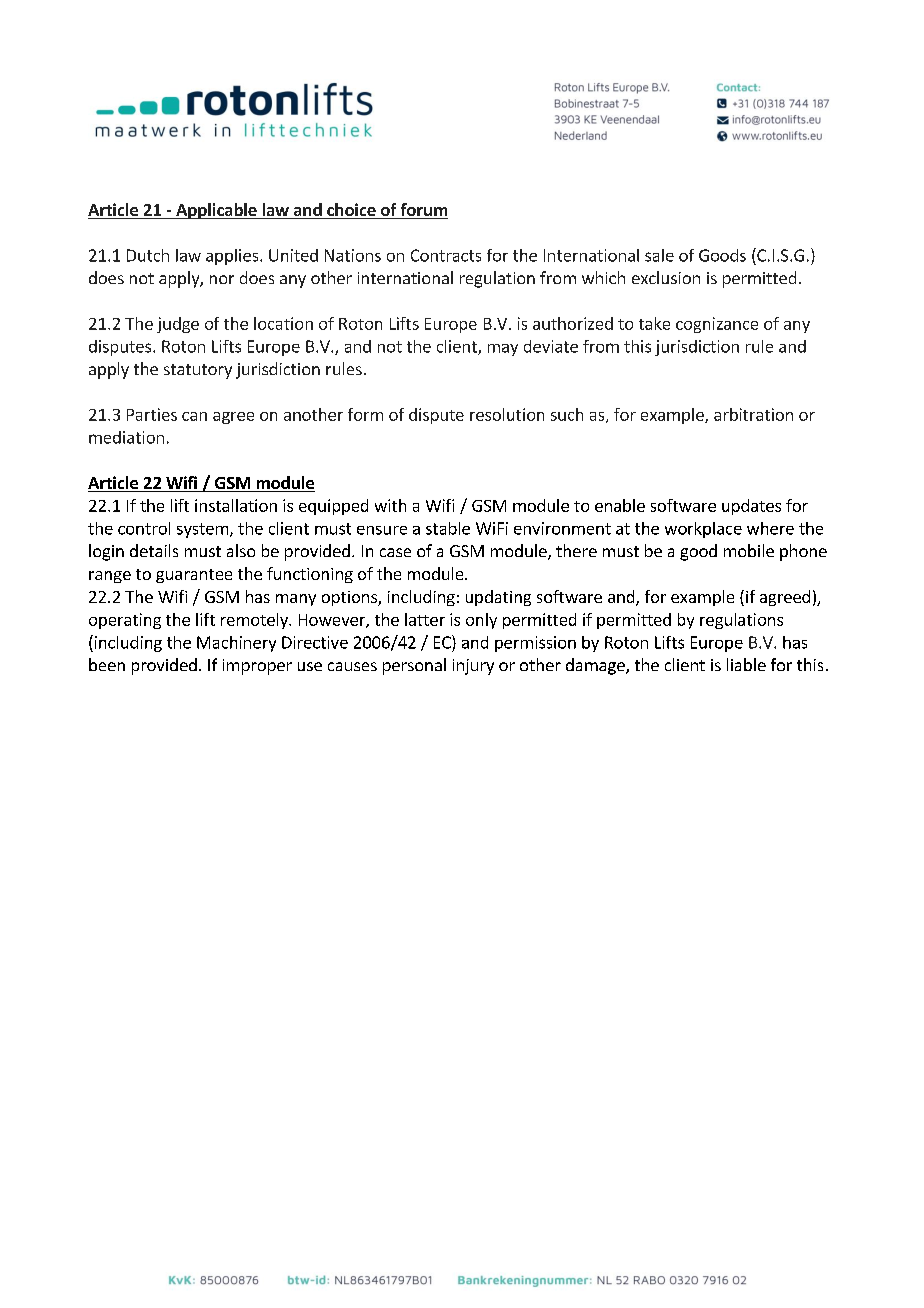  I want to click on injury, so click(473, 667).
